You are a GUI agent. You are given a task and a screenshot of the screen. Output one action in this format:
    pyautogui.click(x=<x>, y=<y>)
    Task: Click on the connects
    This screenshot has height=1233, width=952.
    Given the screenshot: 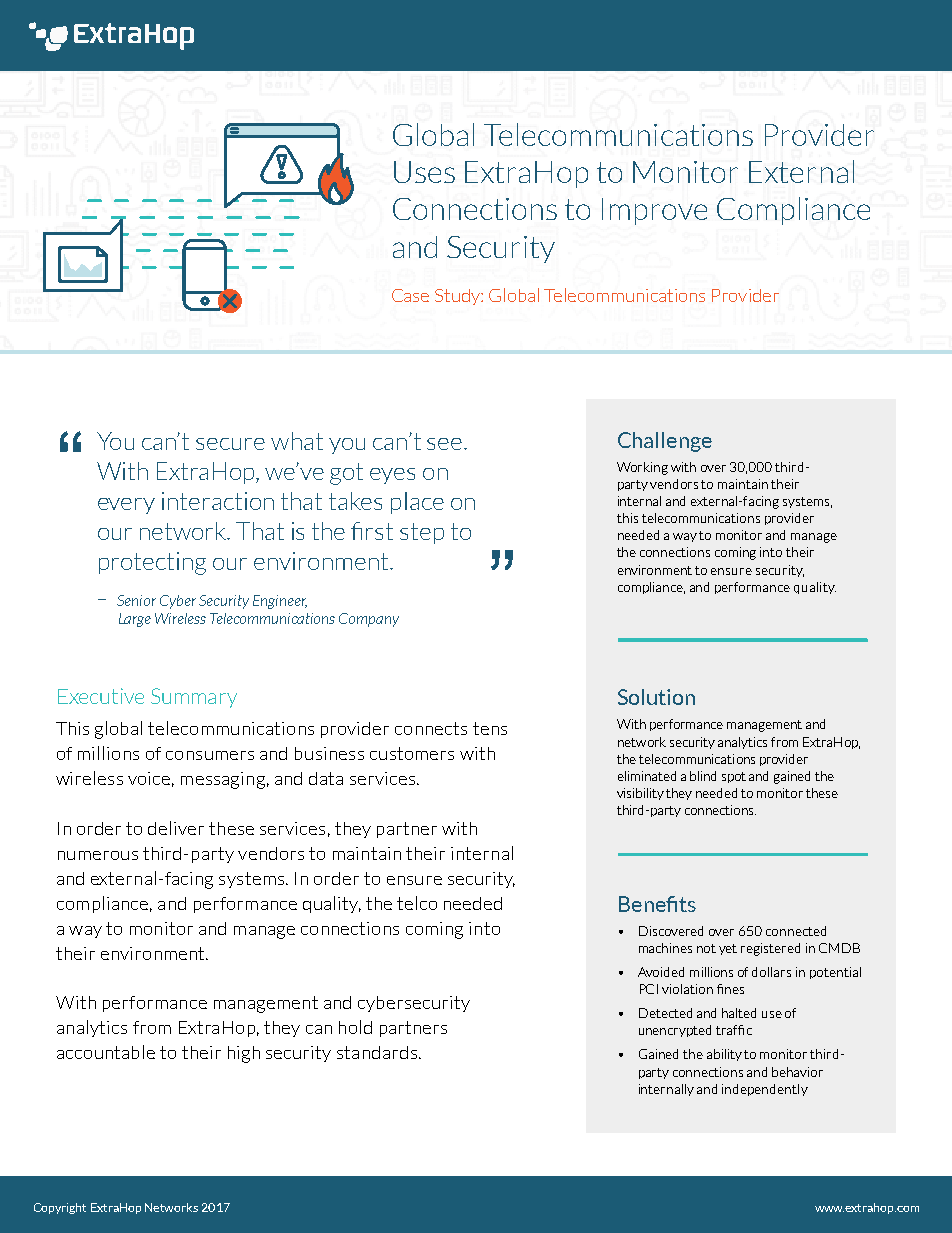 What is the action you would take?
    pyautogui.click(x=431, y=728)
